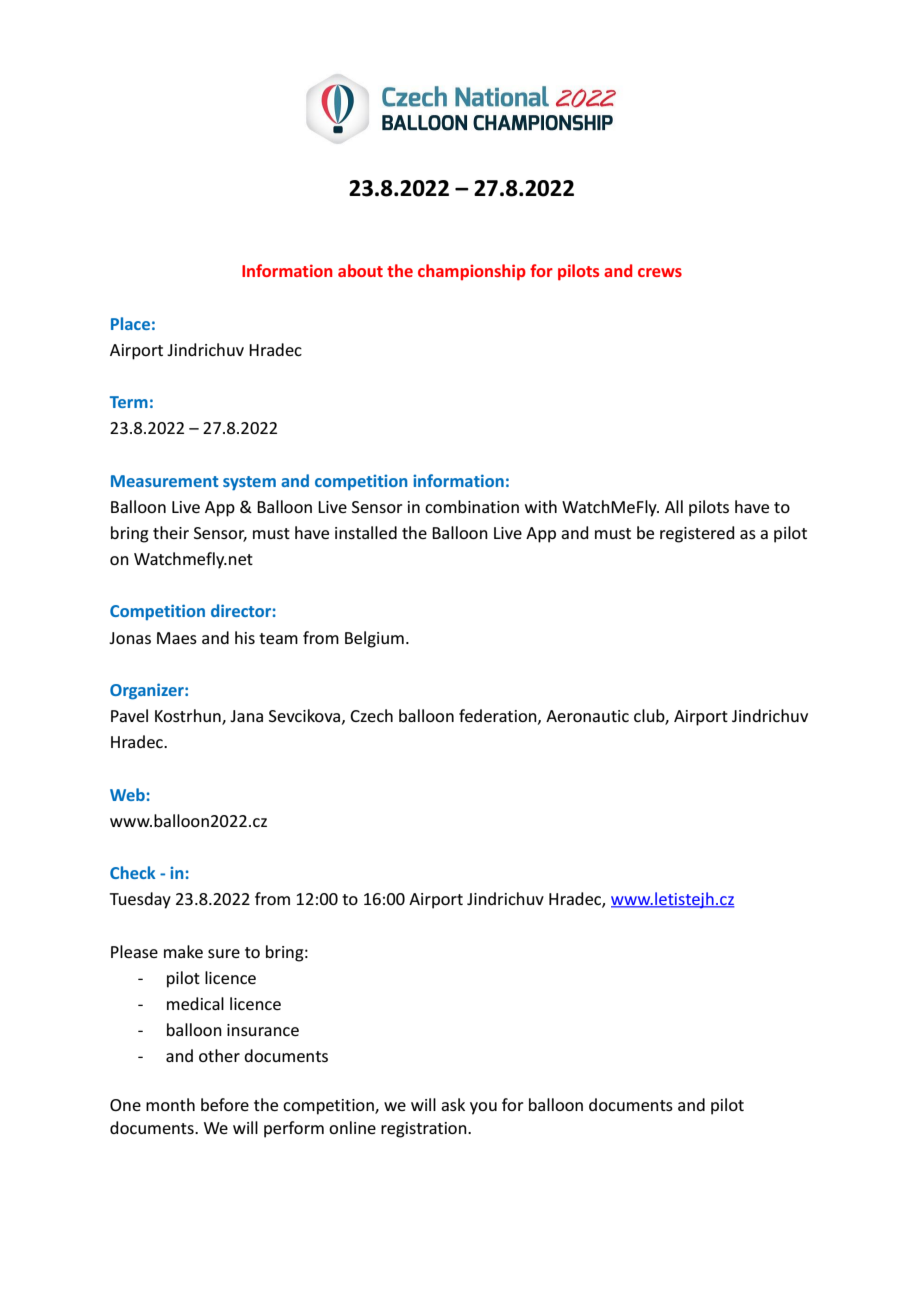 The image size is (924, 1308). Describe the element at coordinates (360, 270) in the screenshot. I see `about` at that location.
